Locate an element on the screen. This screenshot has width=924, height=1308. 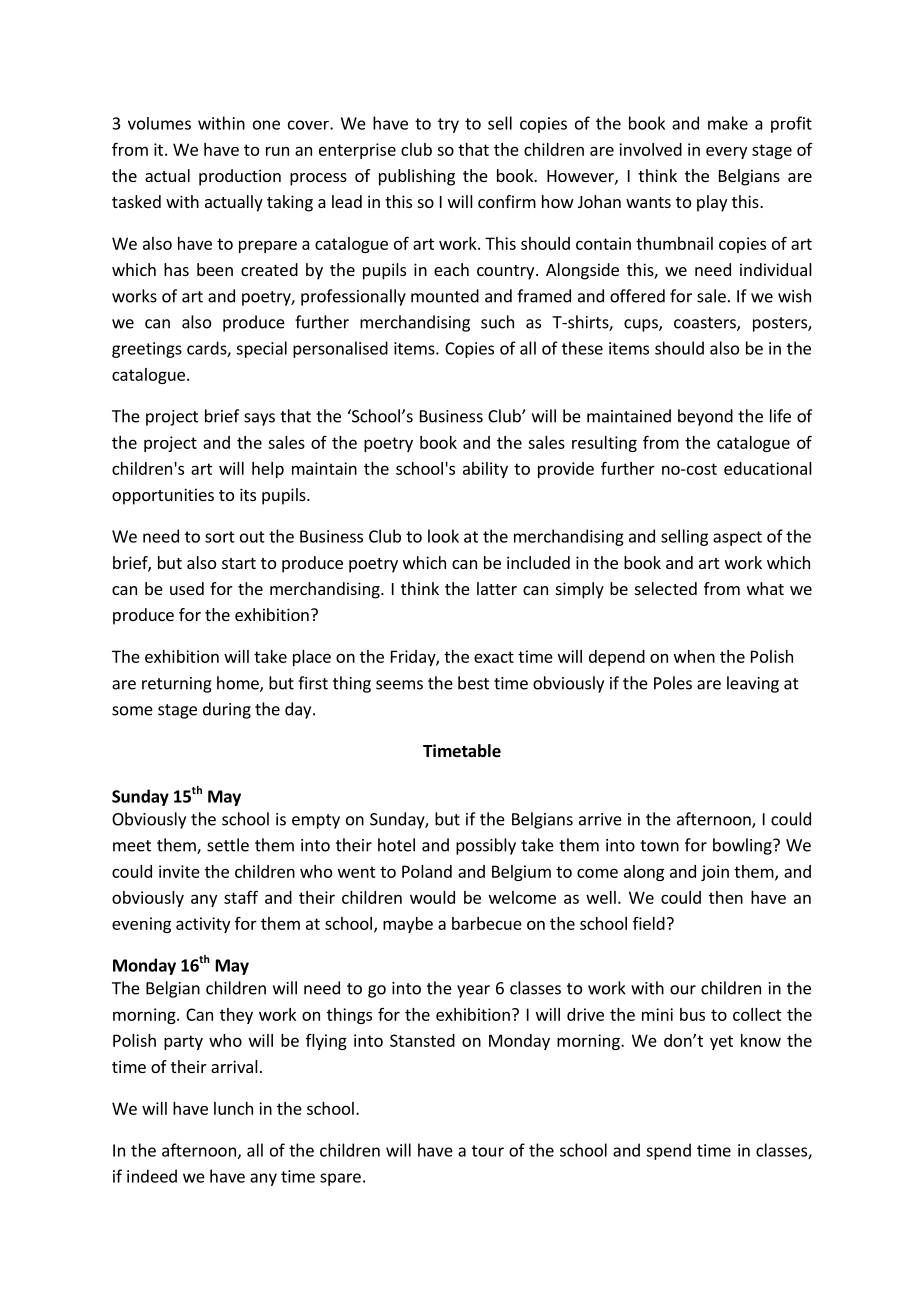
production is located at coordinates (240, 177).
